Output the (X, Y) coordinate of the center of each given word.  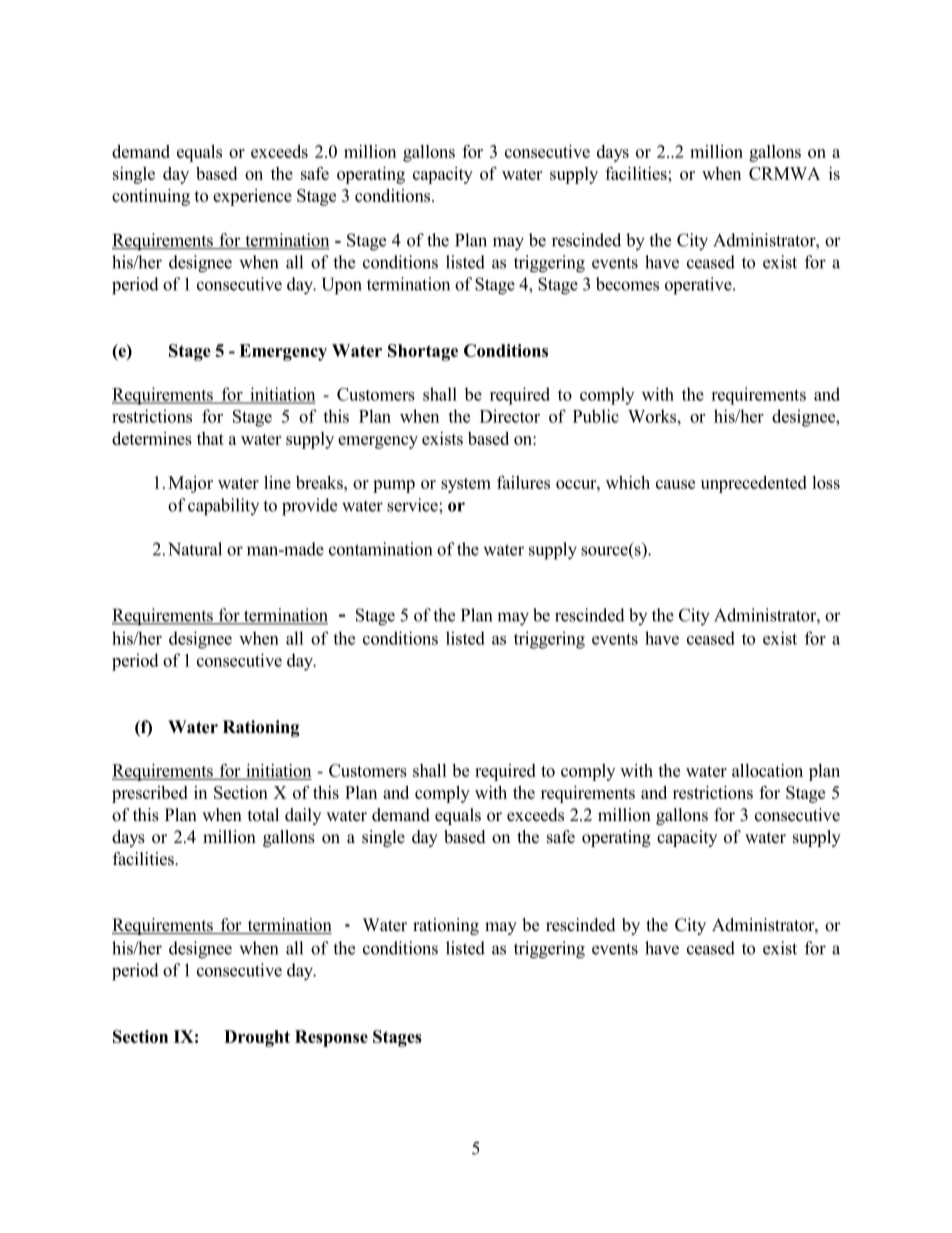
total (263, 815)
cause (675, 484)
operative (699, 286)
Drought (257, 1038)
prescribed (150, 794)
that (210, 438)
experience (252, 197)
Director (510, 416)
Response (331, 1038)
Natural (195, 549)
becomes (627, 284)
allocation (767, 770)
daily (303, 816)
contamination (380, 549)
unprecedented (754, 484)
